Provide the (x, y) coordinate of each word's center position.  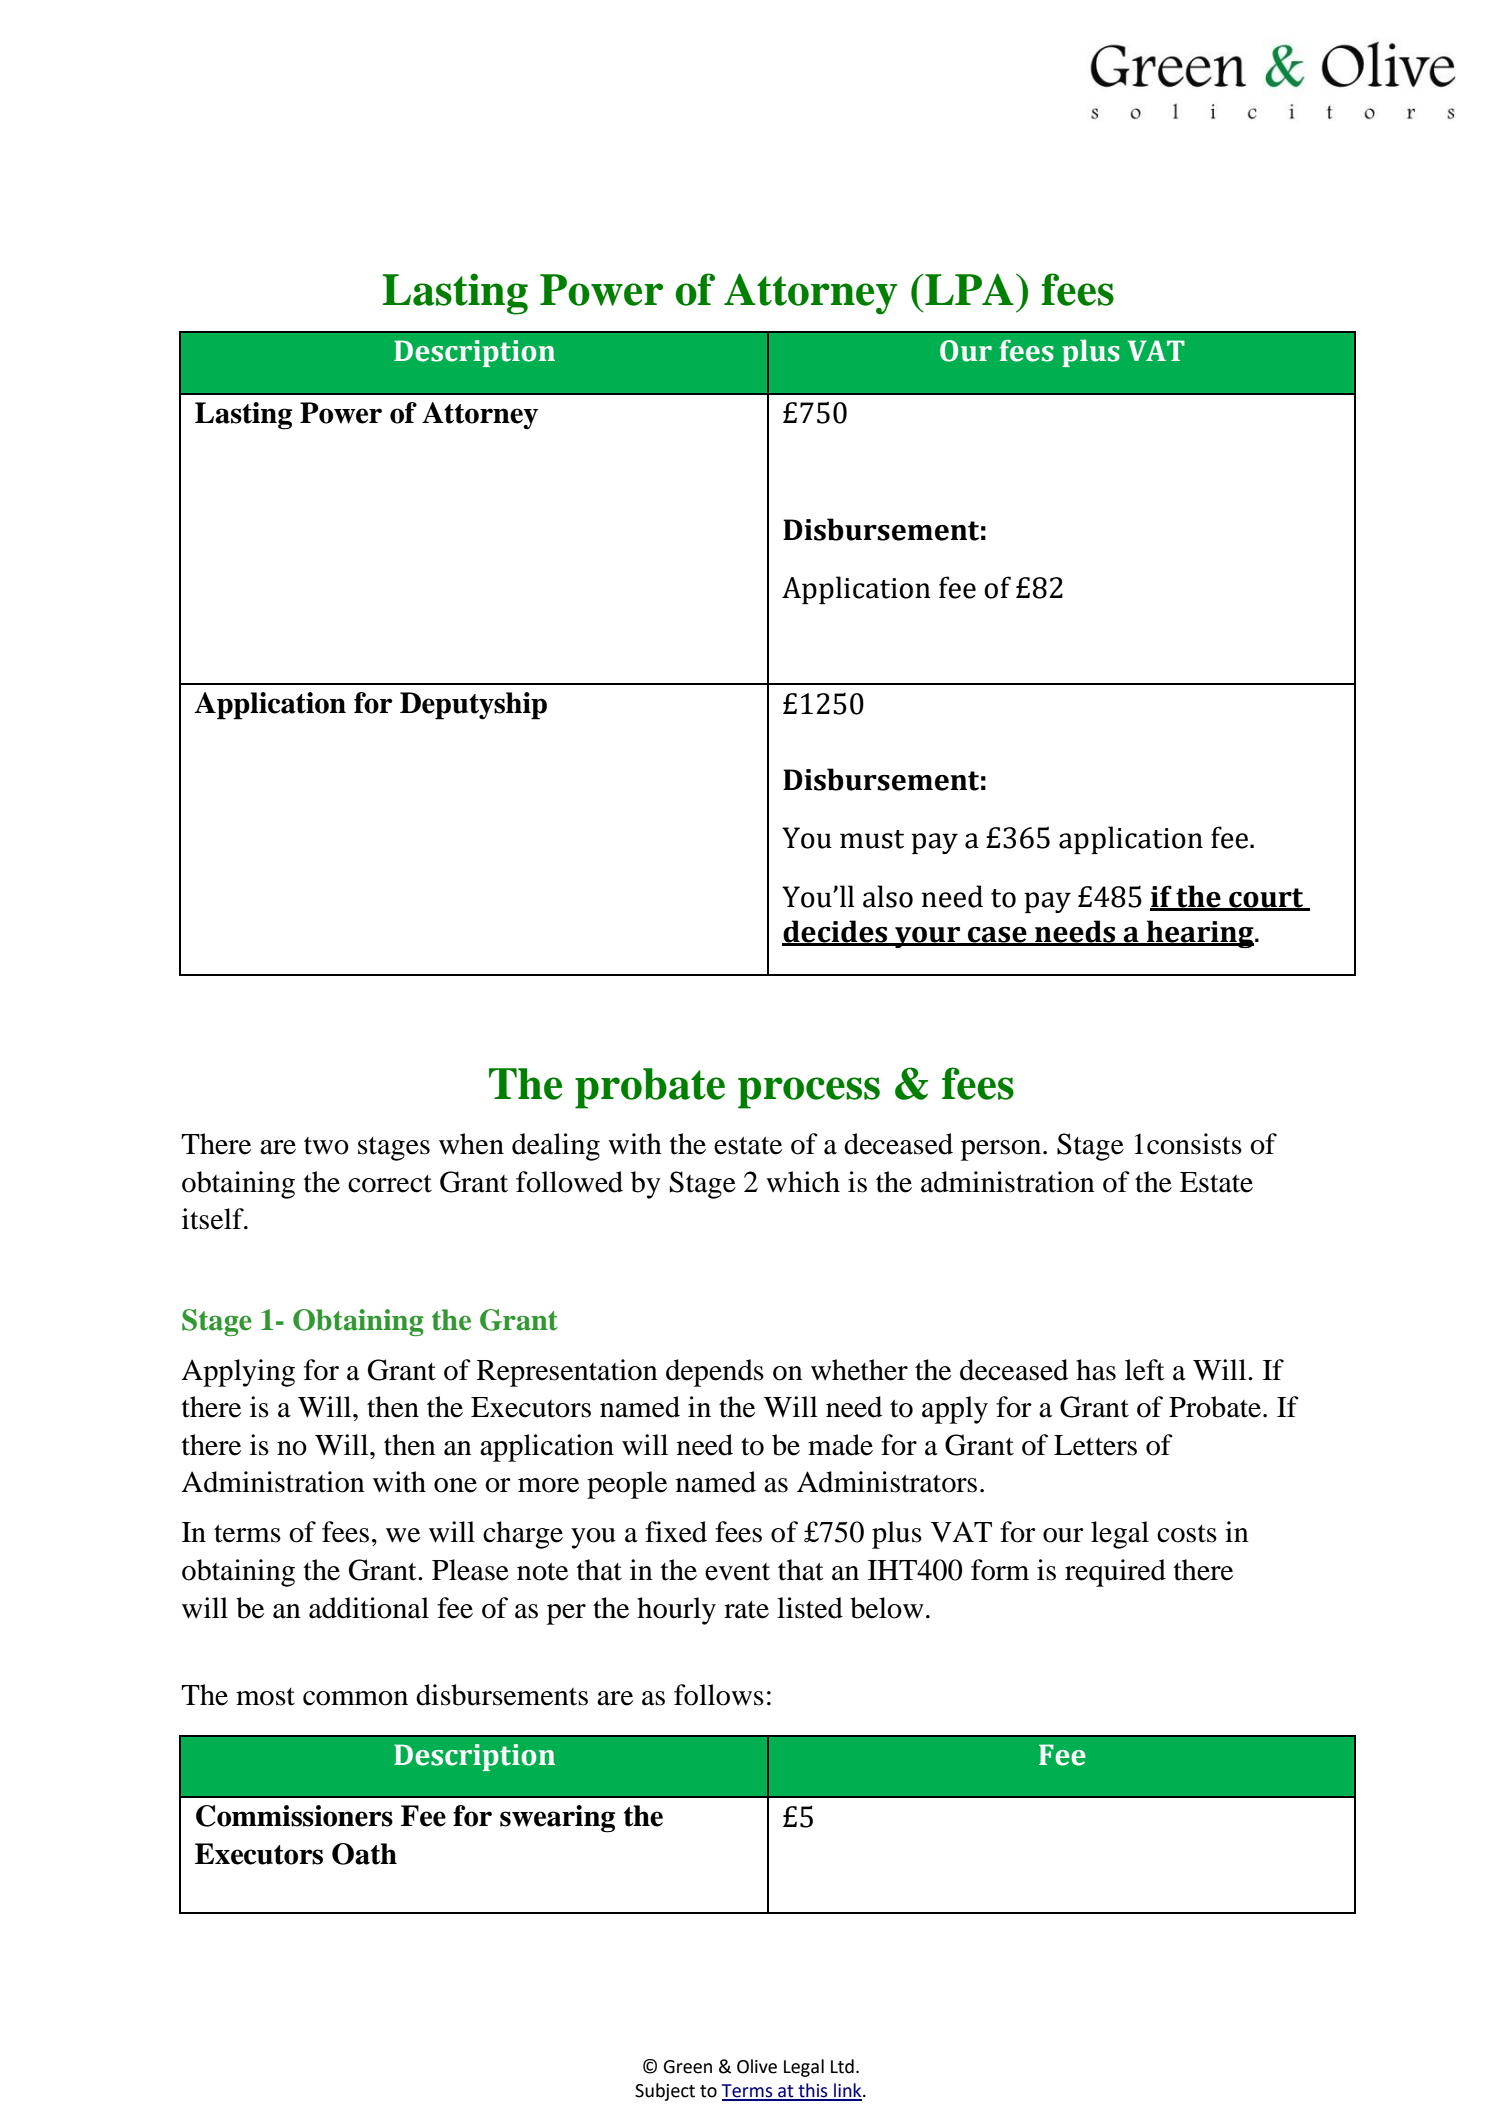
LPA (968, 289)
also (888, 896)
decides (836, 932)
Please (470, 1570)
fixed (676, 1532)
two (326, 1146)
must (872, 839)
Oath (364, 1854)
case (997, 936)
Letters (1095, 1445)
